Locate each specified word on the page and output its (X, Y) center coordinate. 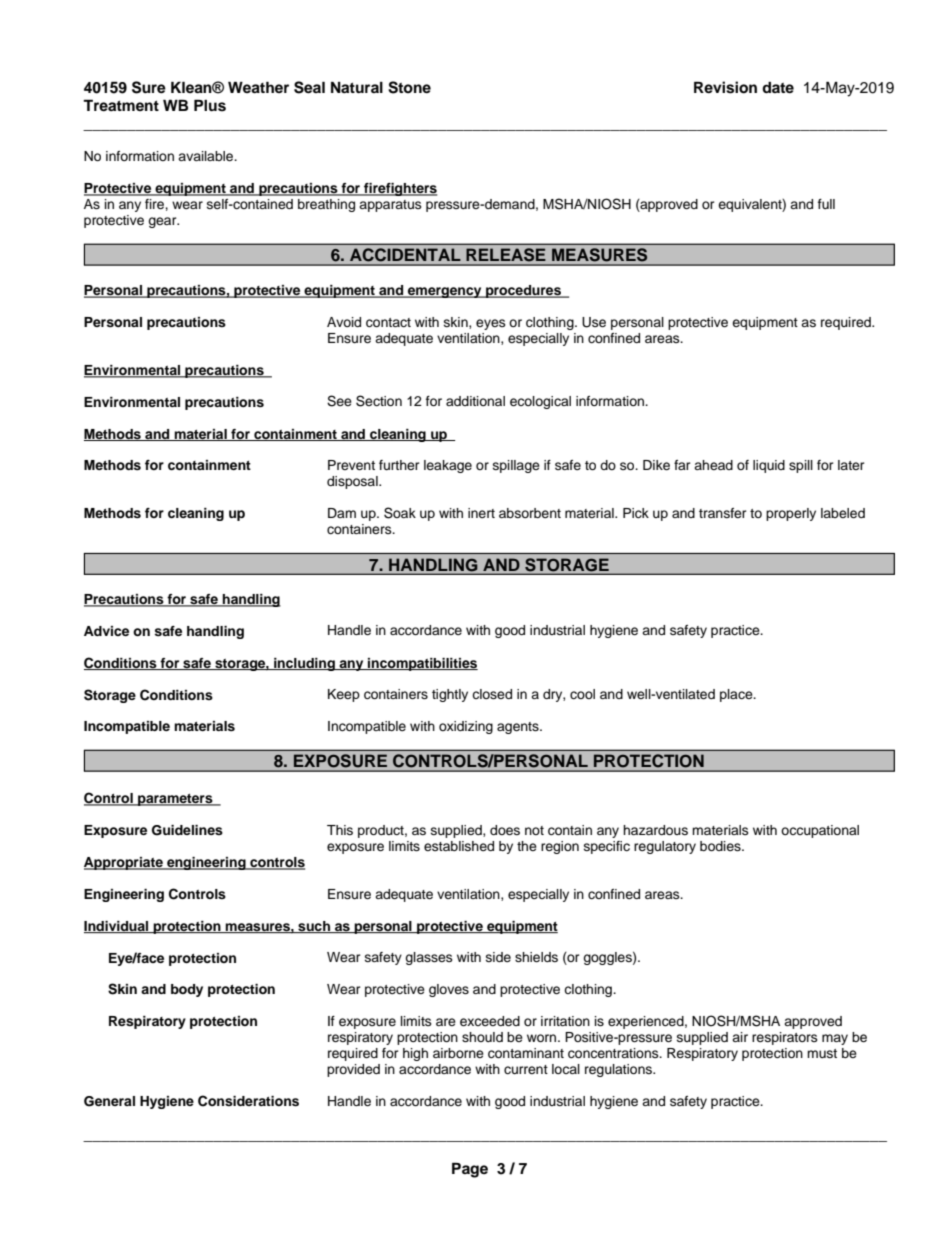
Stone (409, 87)
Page (470, 1170)
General (109, 1101)
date (778, 87)
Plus (210, 105)
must (822, 1053)
